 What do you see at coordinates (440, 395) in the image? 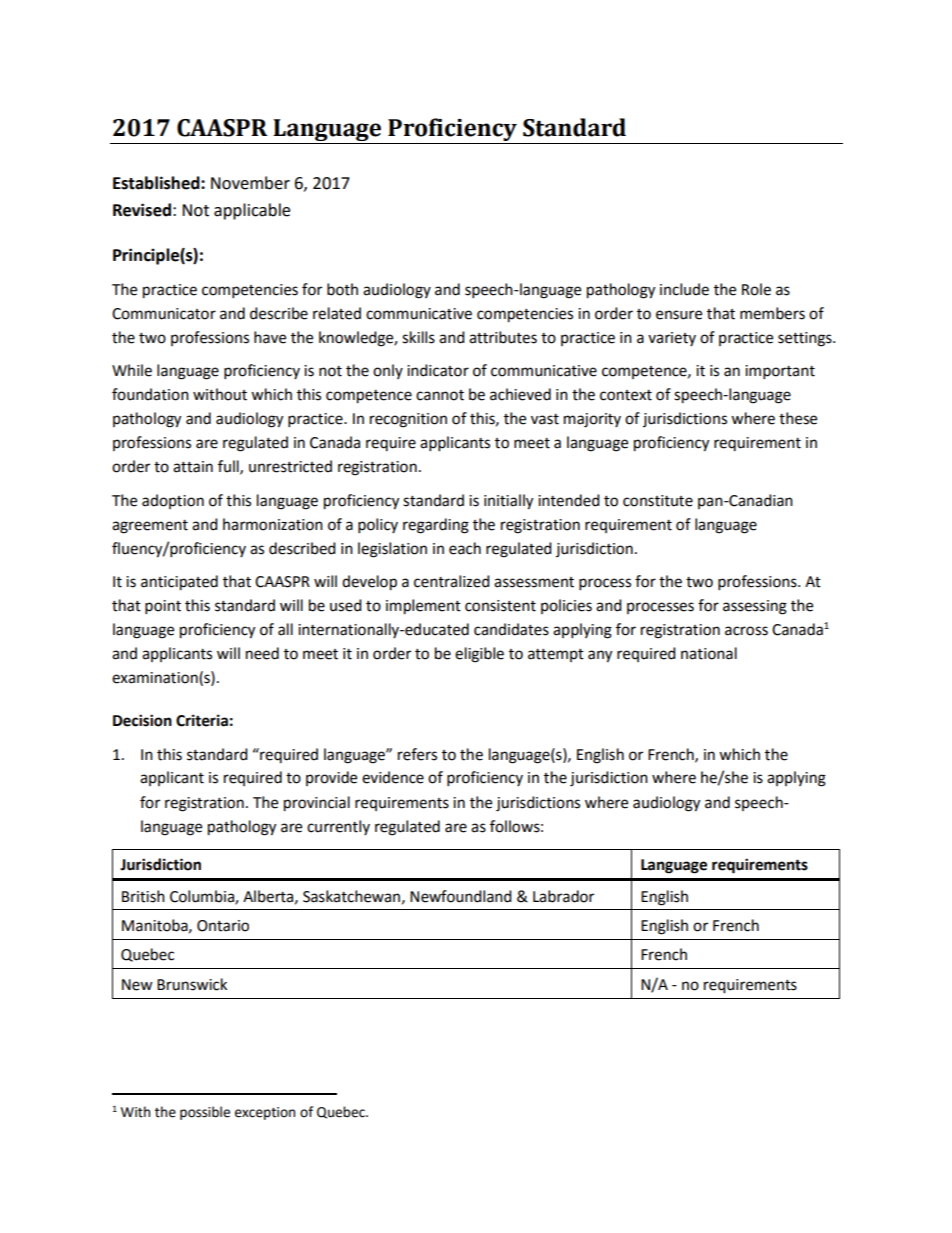
I see `cannot` at bounding box center [440, 395].
